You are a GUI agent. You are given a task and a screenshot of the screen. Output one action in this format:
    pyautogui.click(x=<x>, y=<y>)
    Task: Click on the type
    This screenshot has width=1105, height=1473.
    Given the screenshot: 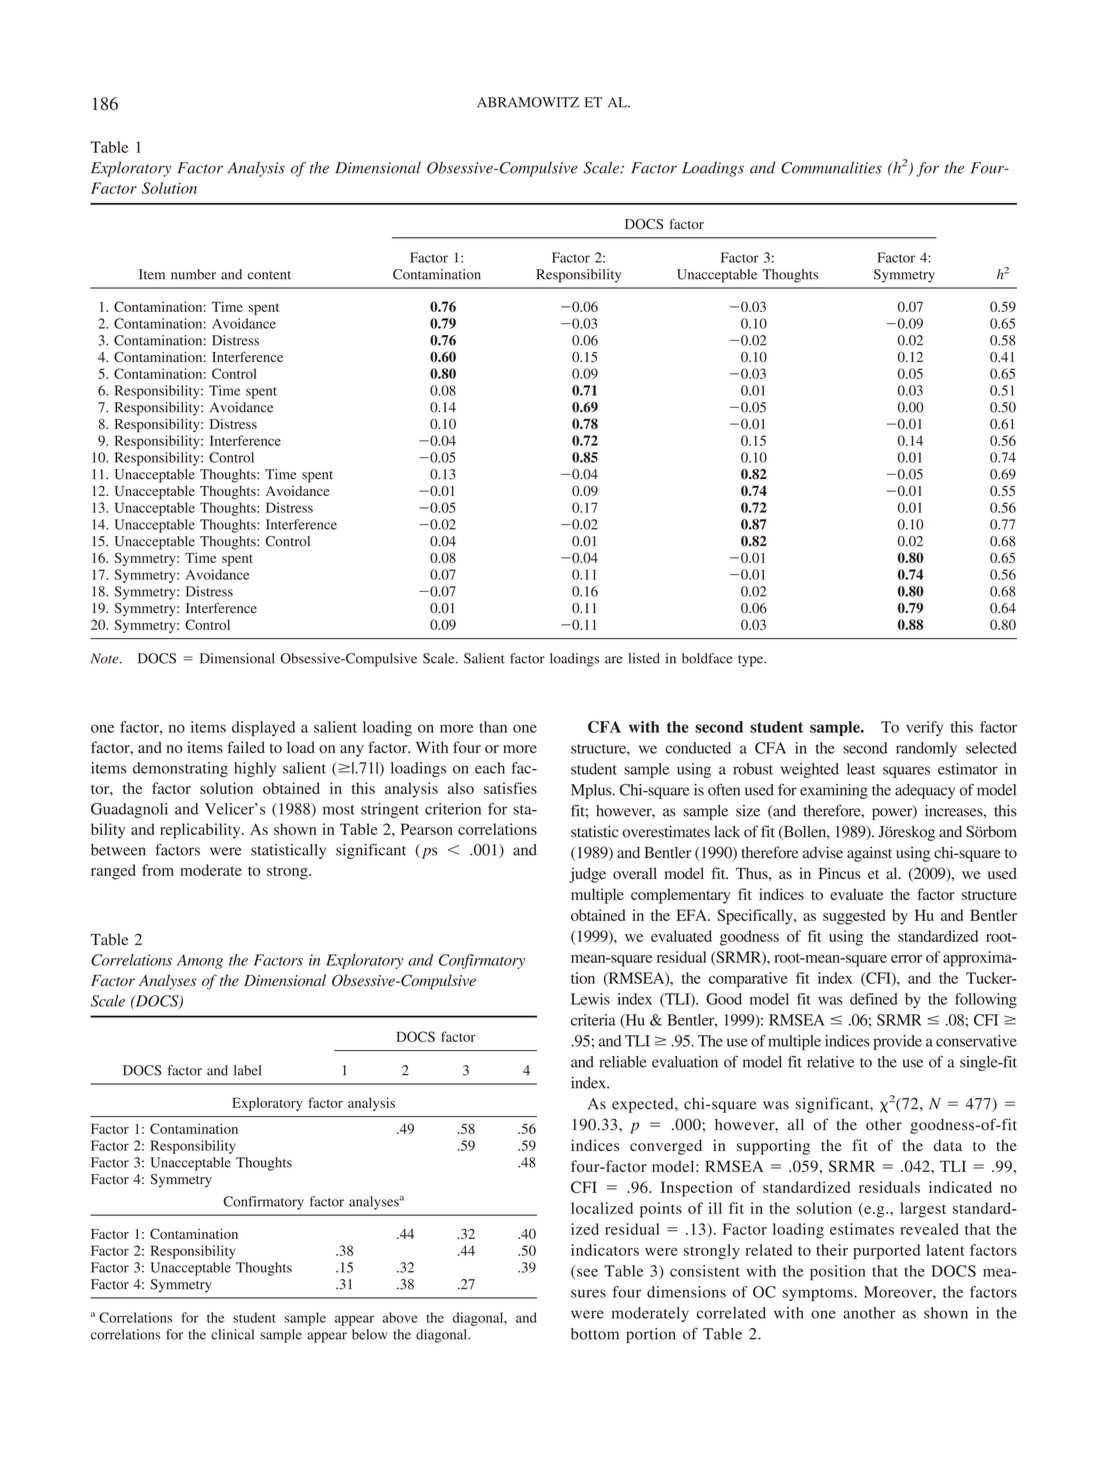 What is the action you would take?
    pyautogui.click(x=752, y=661)
